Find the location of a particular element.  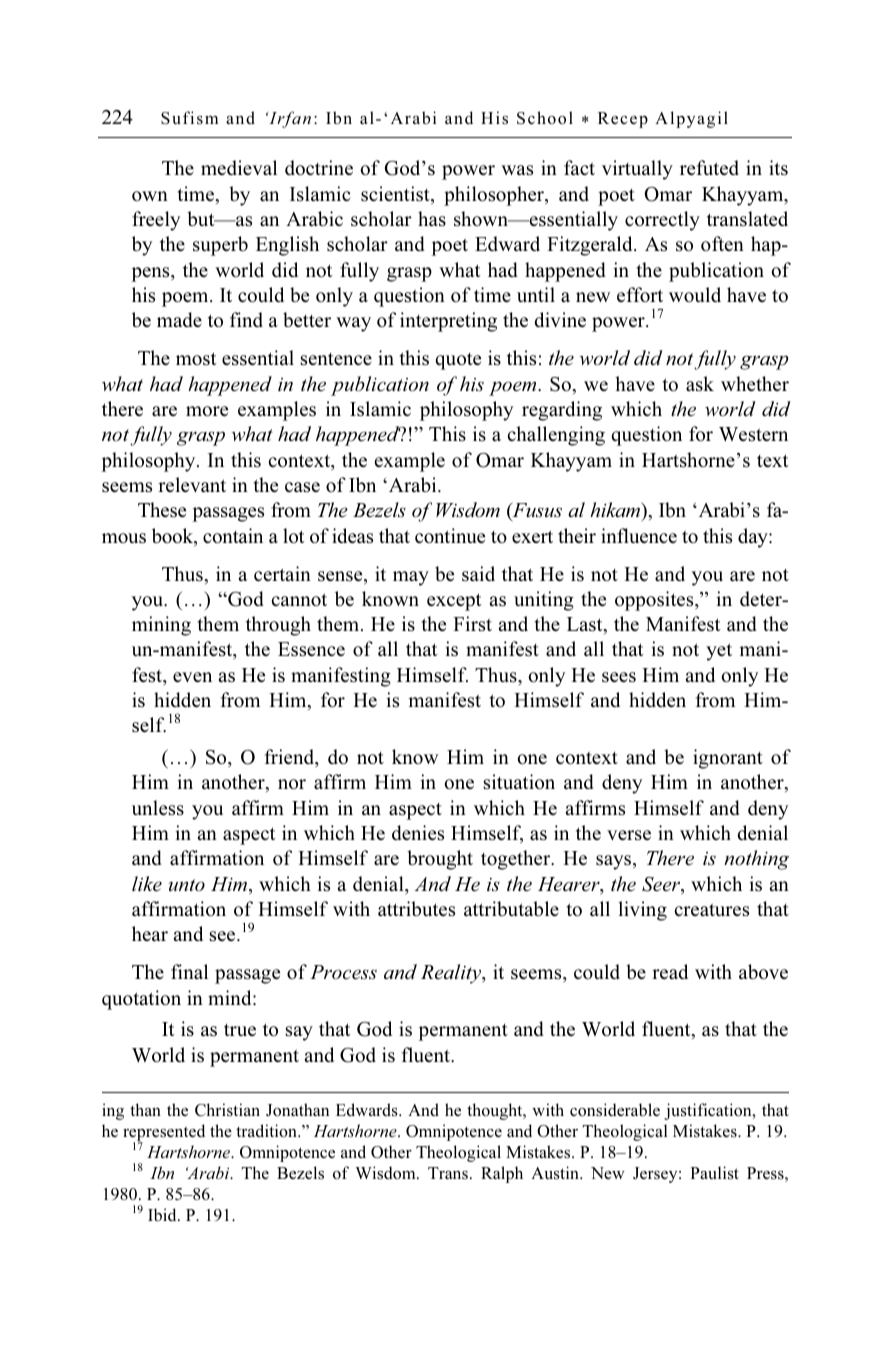

more is located at coordinates (207, 411).
